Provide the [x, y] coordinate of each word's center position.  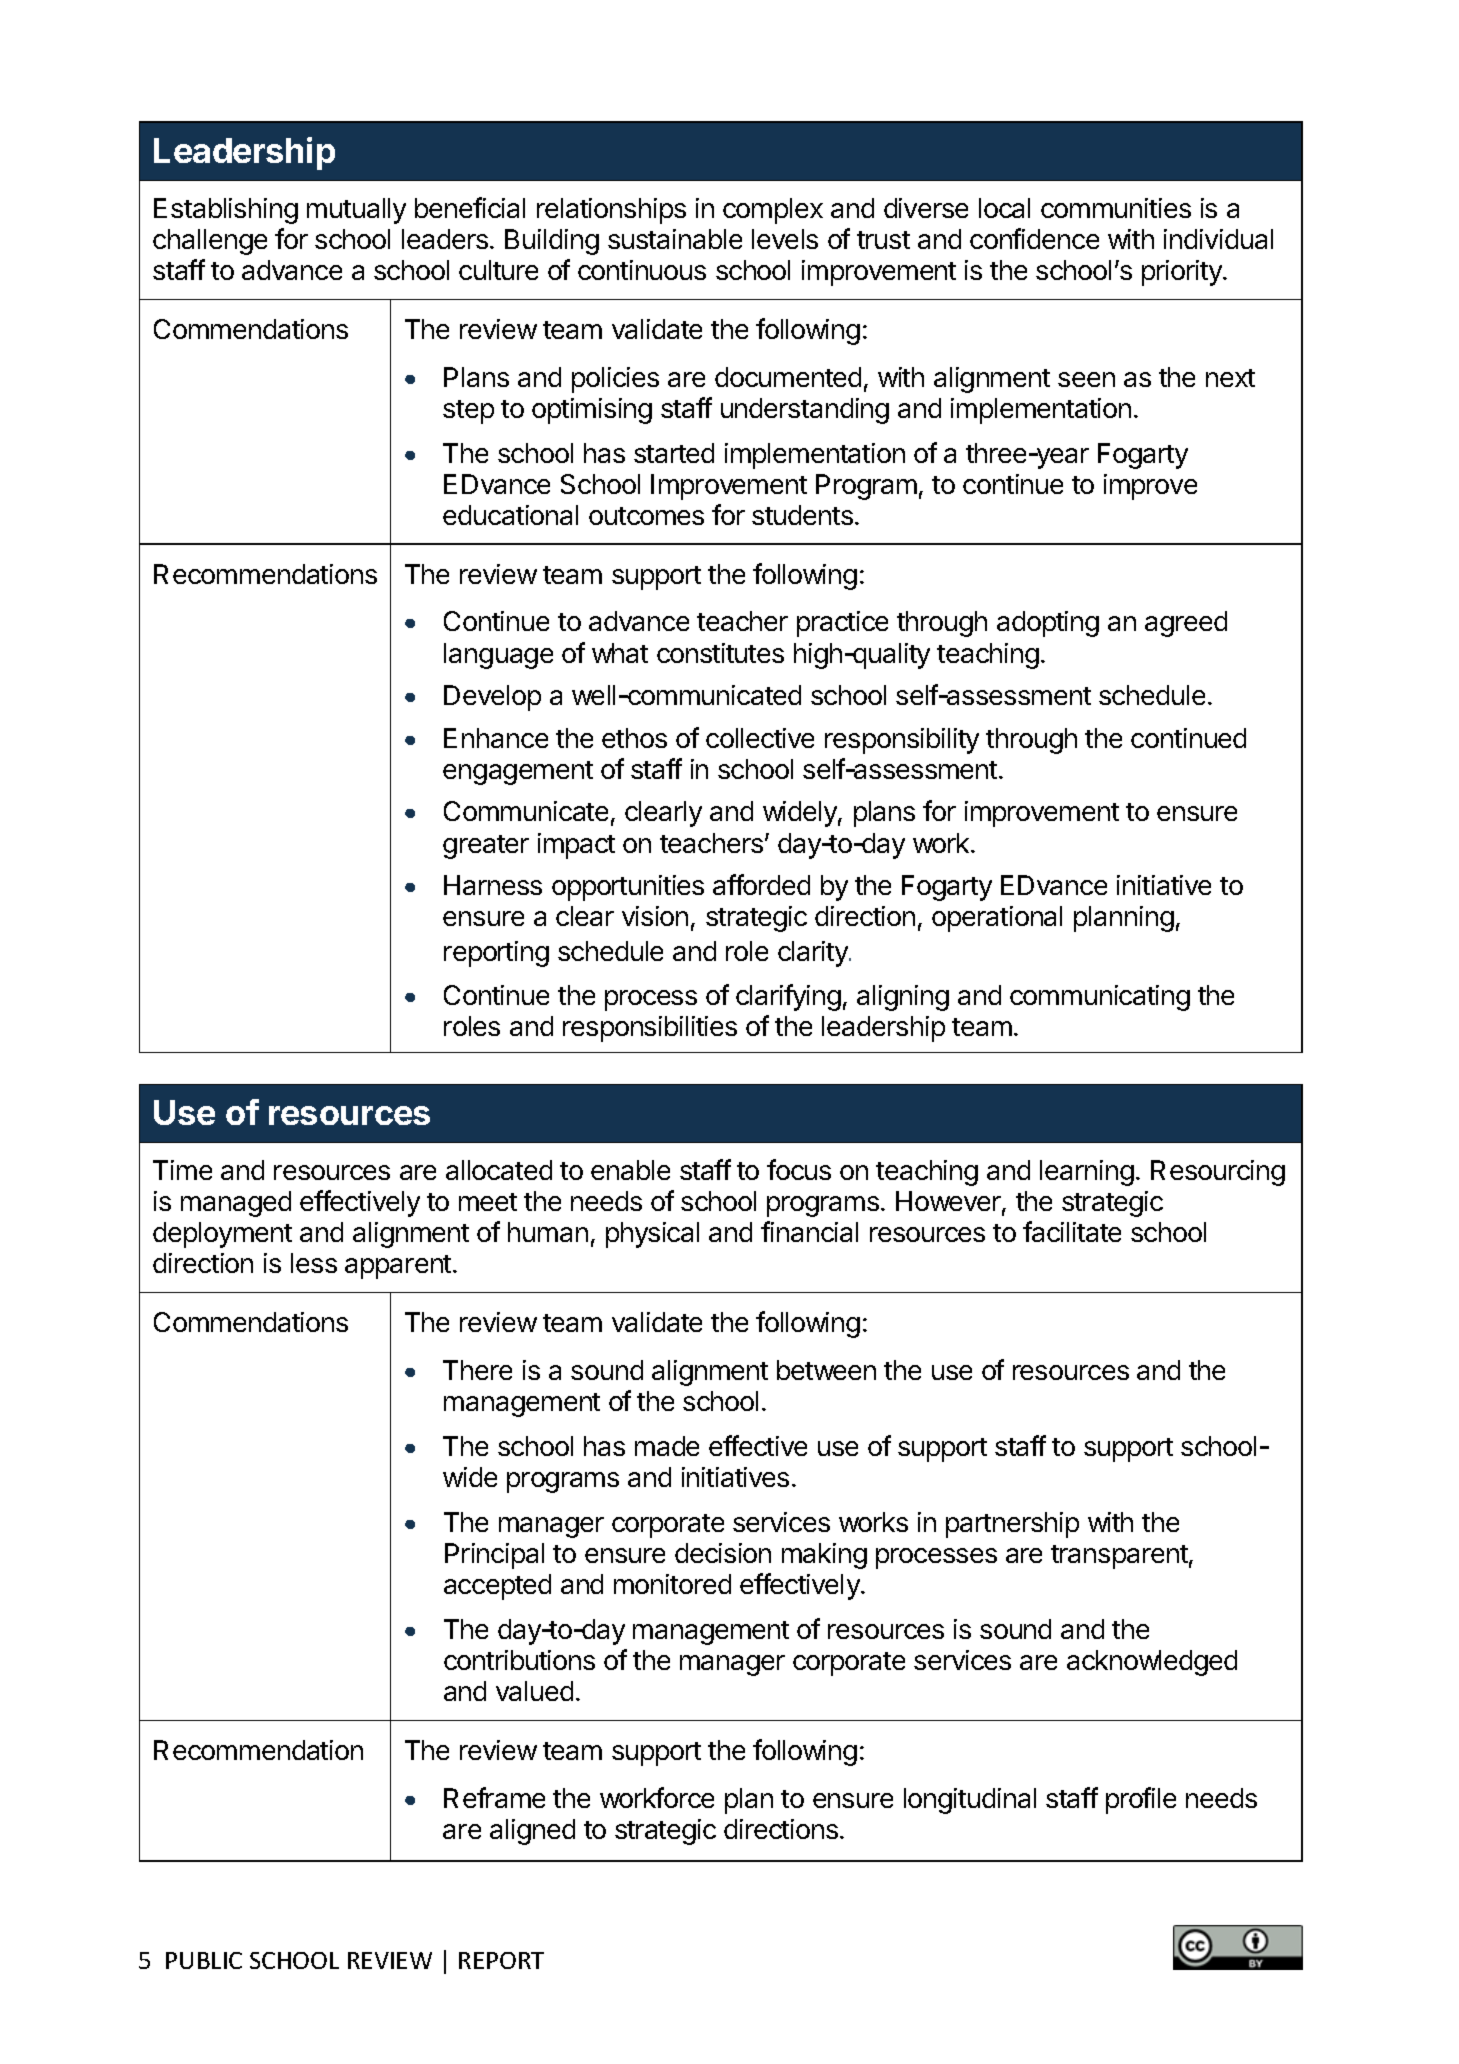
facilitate [1072, 1231]
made [667, 1446]
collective [760, 738]
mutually [356, 211]
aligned [532, 1832]
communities [1116, 208]
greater [486, 847]
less [314, 1263]
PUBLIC [204, 1960]
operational [997, 919]
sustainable [675, 239]
